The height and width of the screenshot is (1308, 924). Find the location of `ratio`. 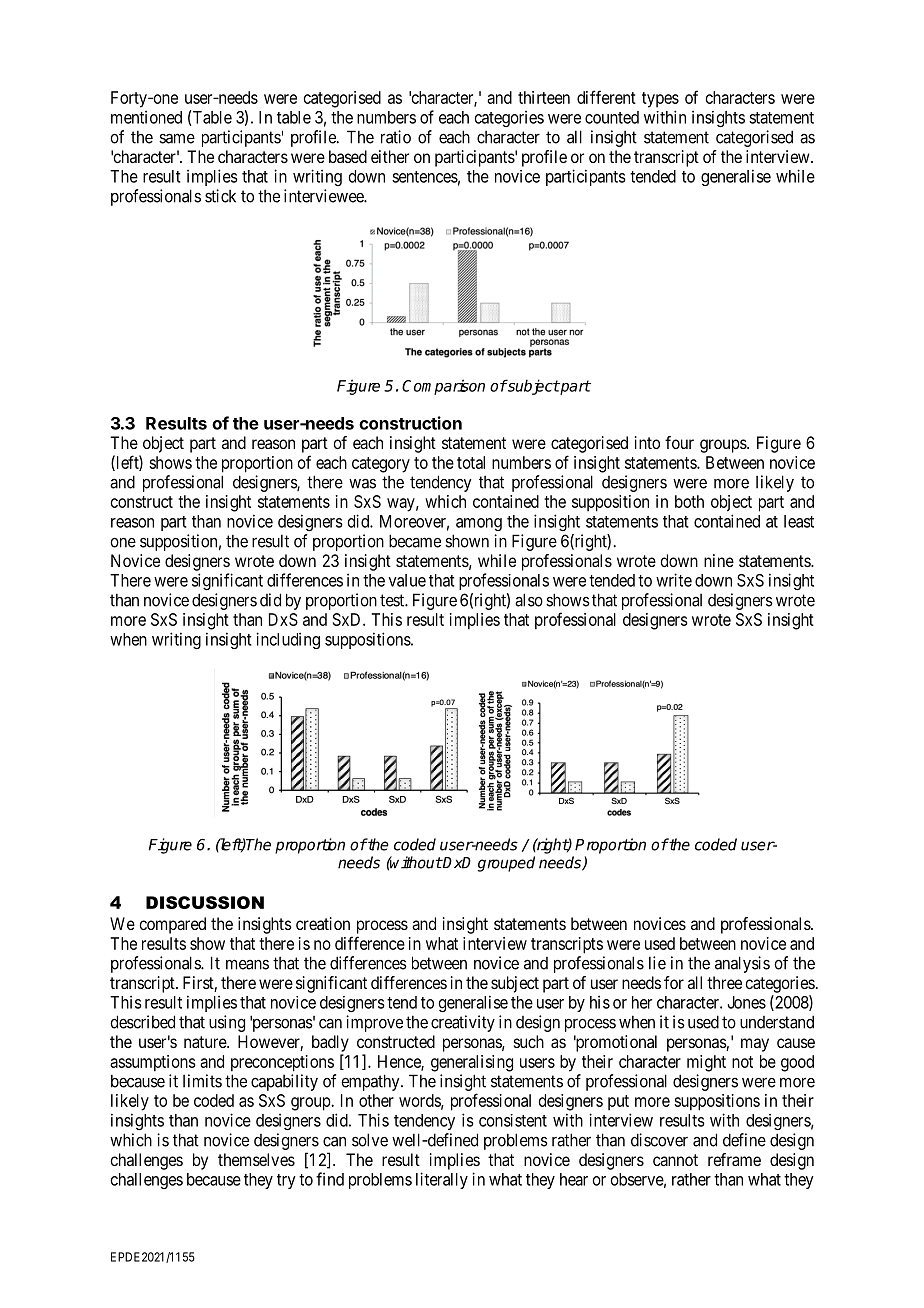

ratio is located at coordinates (396, 137).
